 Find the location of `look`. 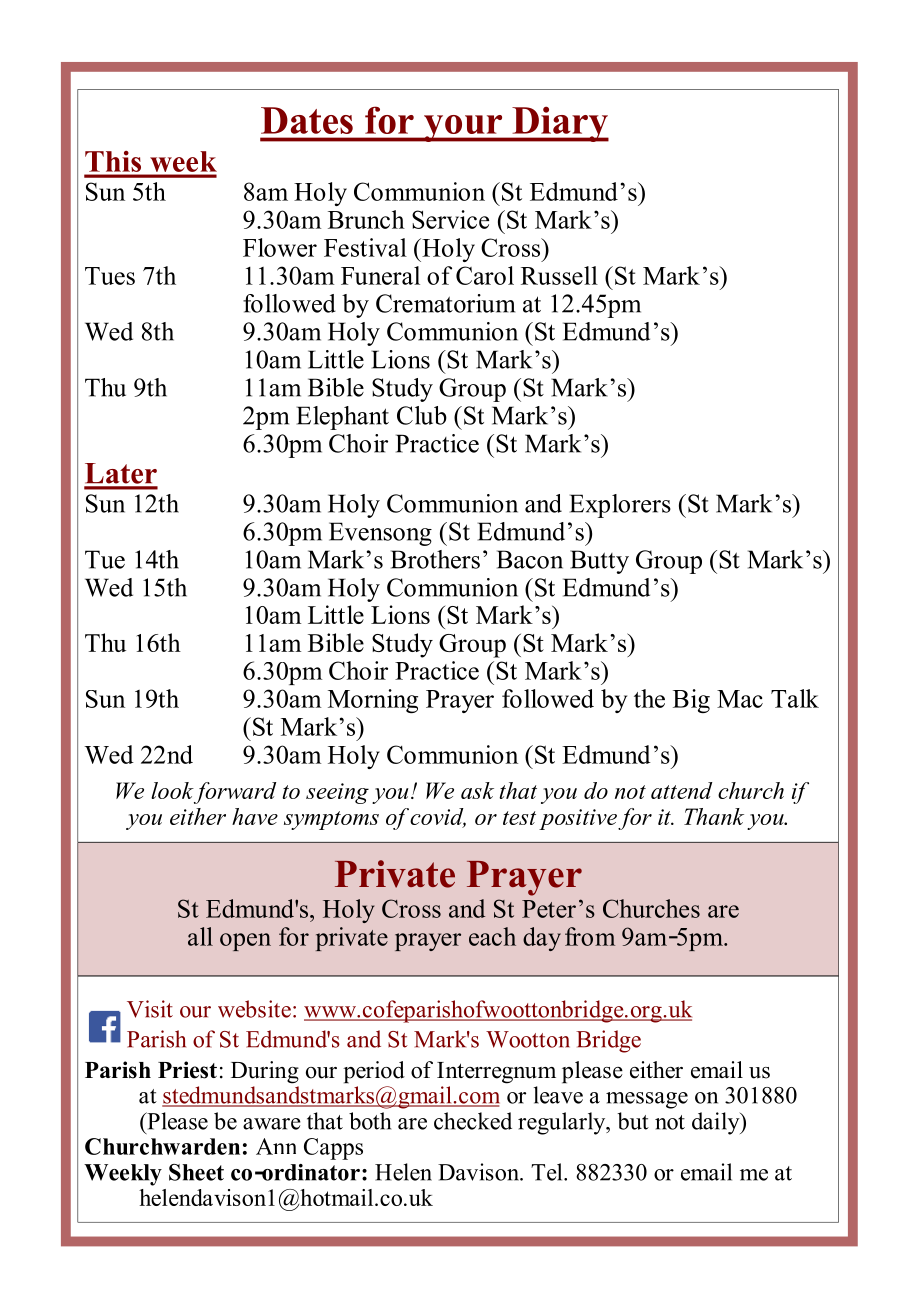

look is located at coordinates (172, 790).
